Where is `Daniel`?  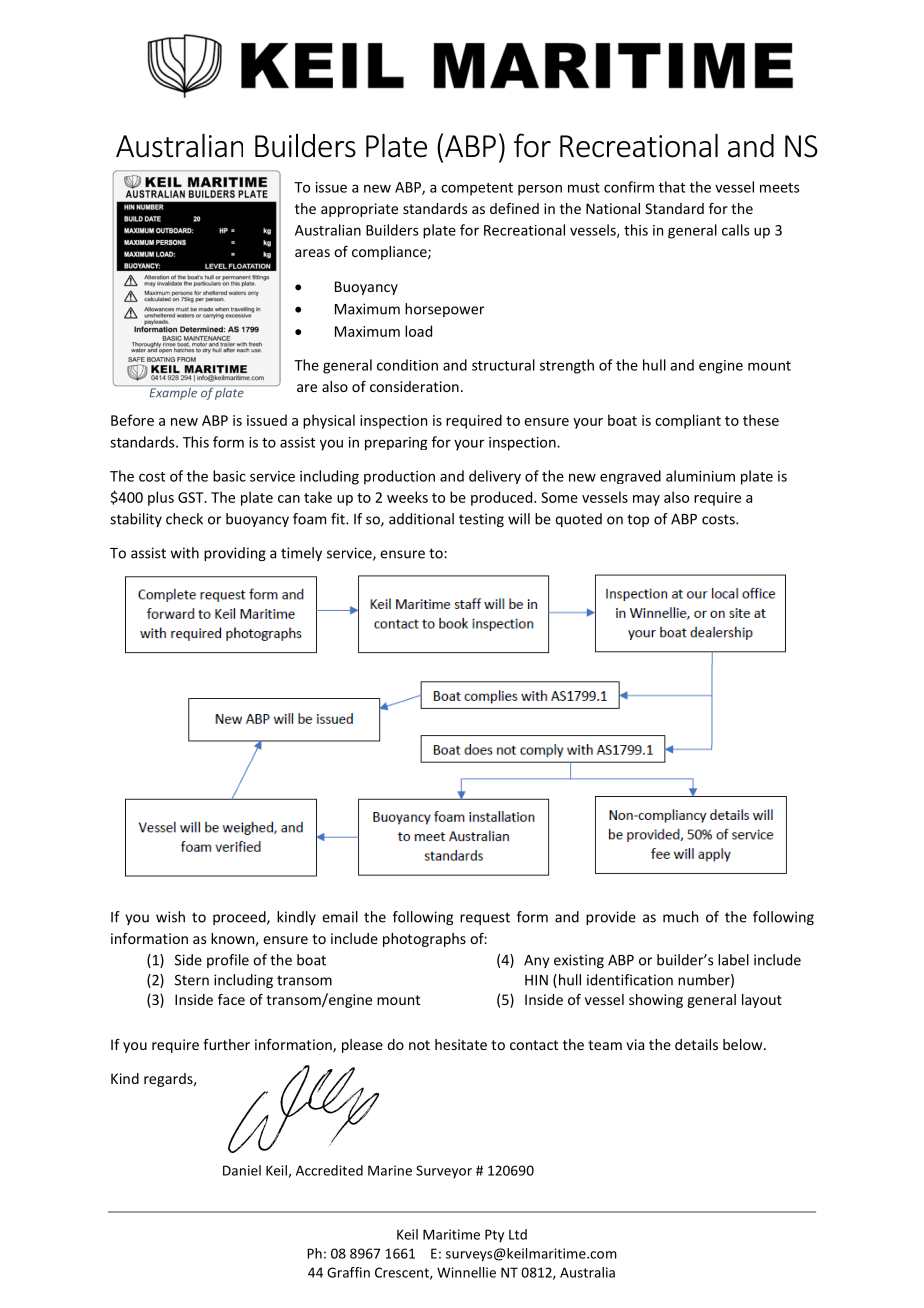
Daniel is located at coordinates (242, 1170).
